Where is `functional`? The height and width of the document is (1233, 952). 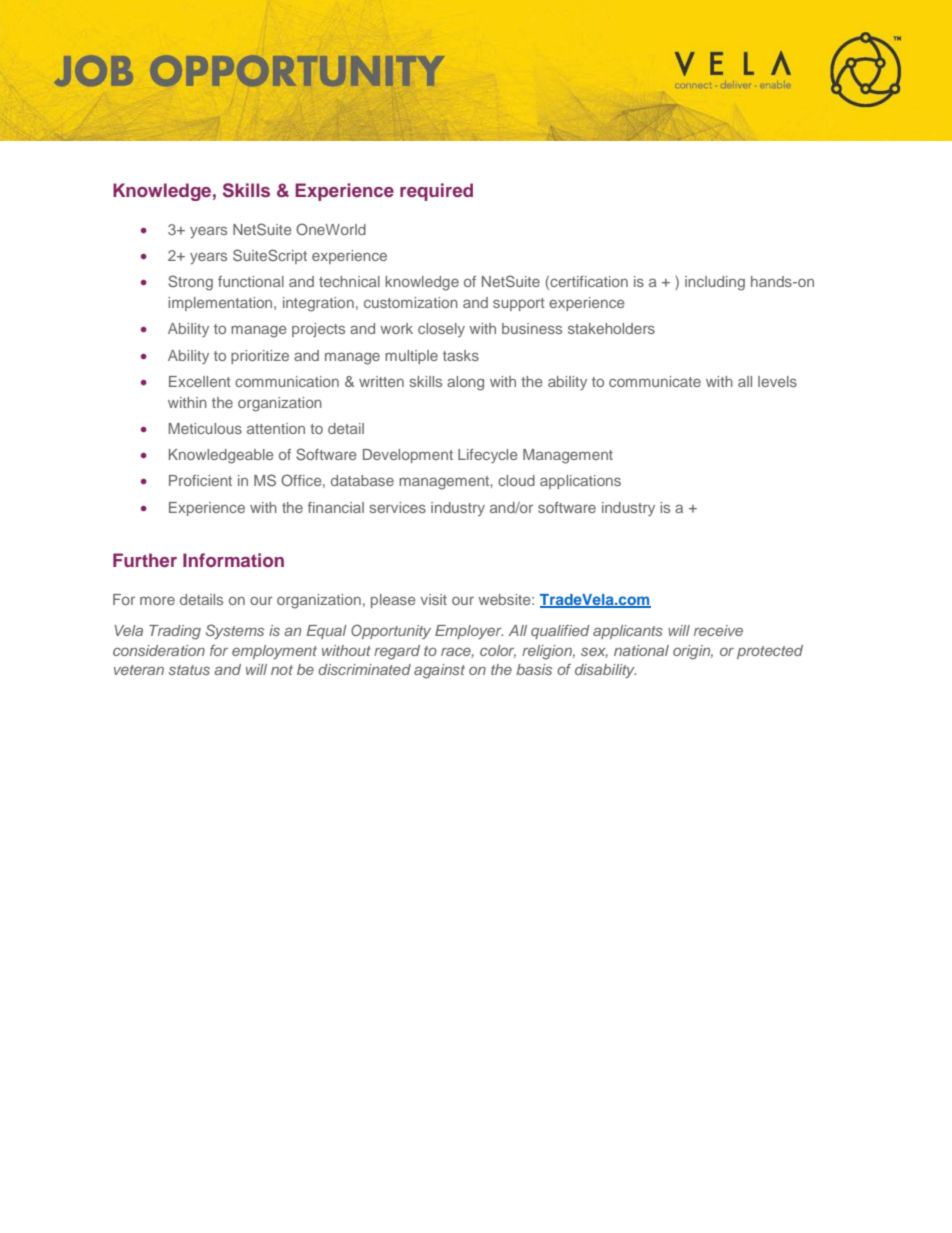
functional is located at coordinates (251, 281).
